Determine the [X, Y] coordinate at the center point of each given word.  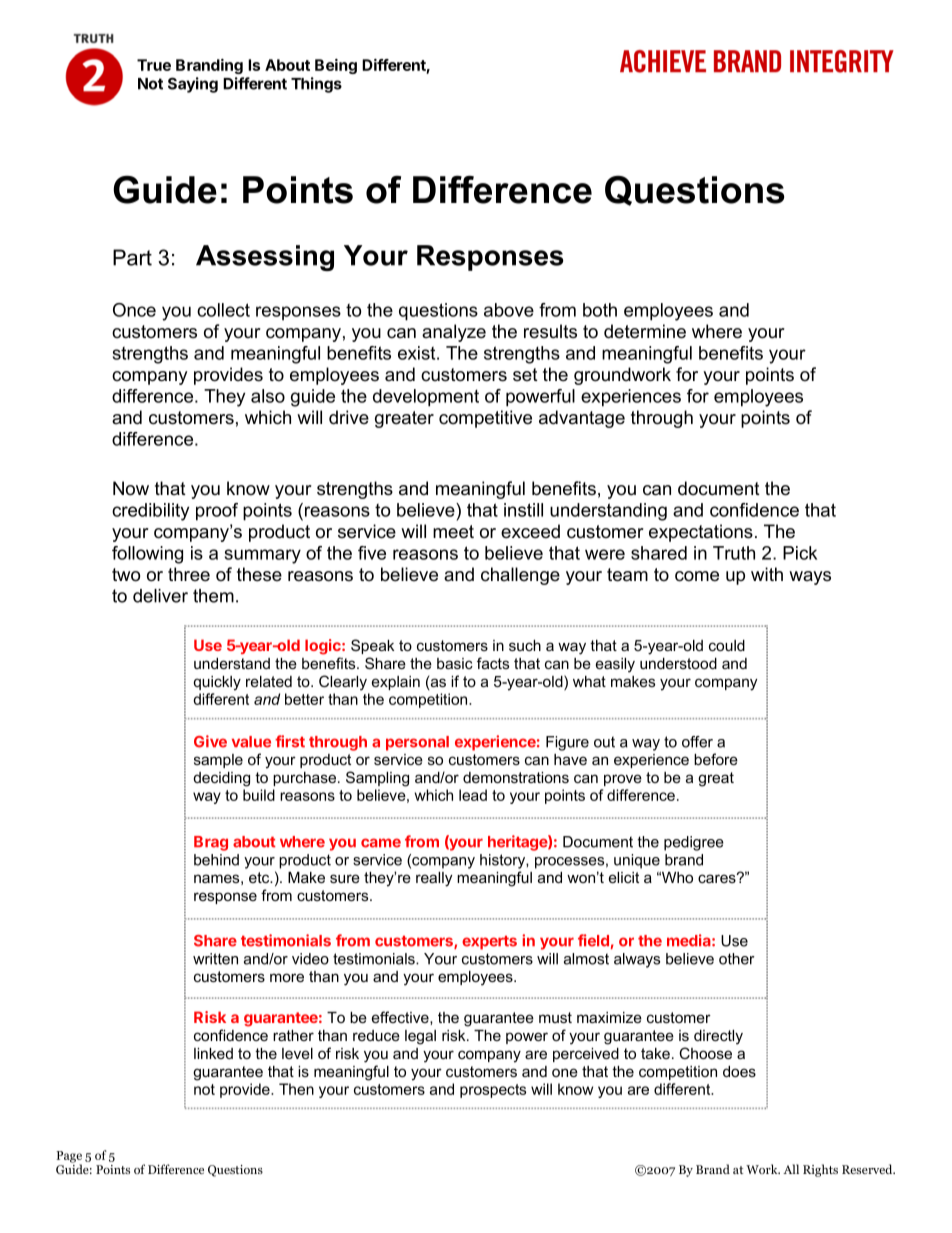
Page [69, 1158]
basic [455, 663]
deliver [160, 596]
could [727, 645]
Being [336, 66]
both [600, 310]
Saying [193, 85]
